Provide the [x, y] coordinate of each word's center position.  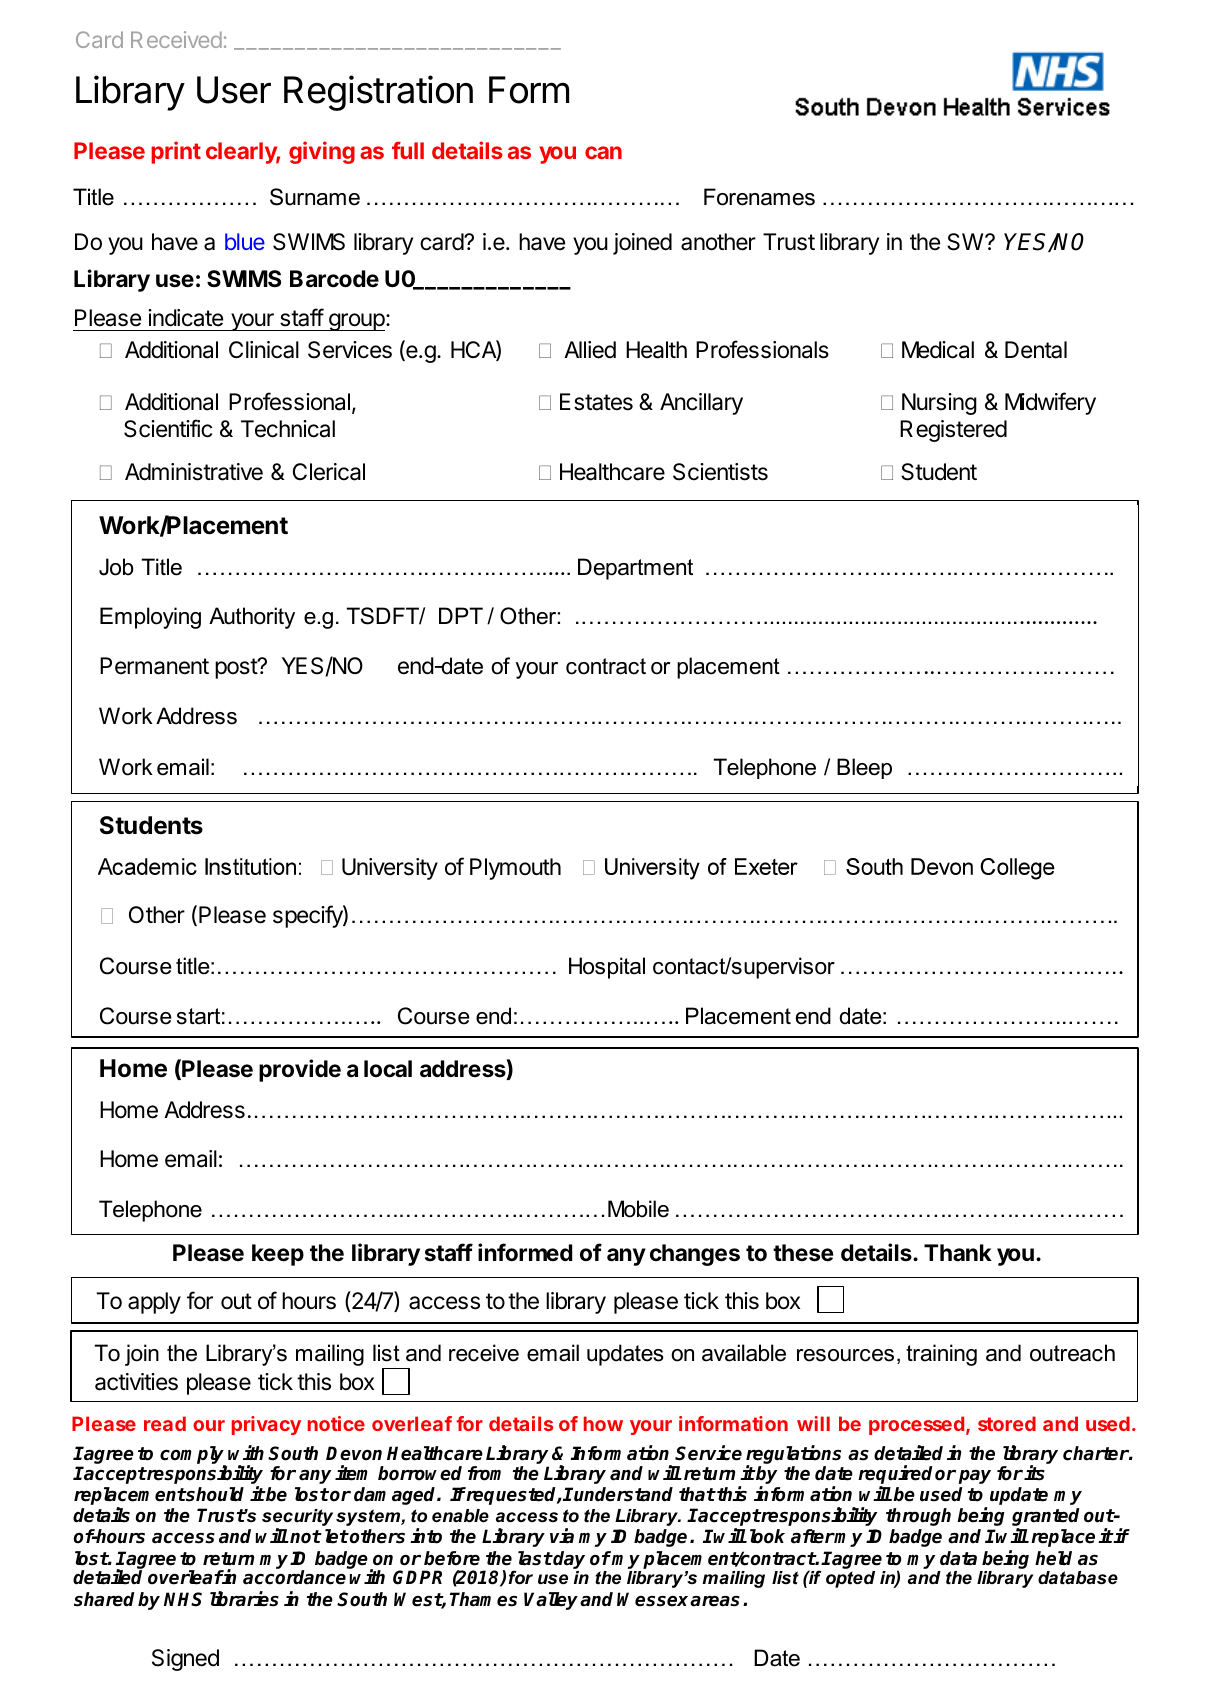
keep [278, 1255]
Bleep [864, 768]
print [176, 152]
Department [635, 569]
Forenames [759, 197]
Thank [958, 1253]
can [603, 152]
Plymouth [515, 869]
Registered [953, 431]
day [568, 1561]
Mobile [638, 1209]
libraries [244, 1599]
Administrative [194, 472]
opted [850, 1579]
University [390, 869]
